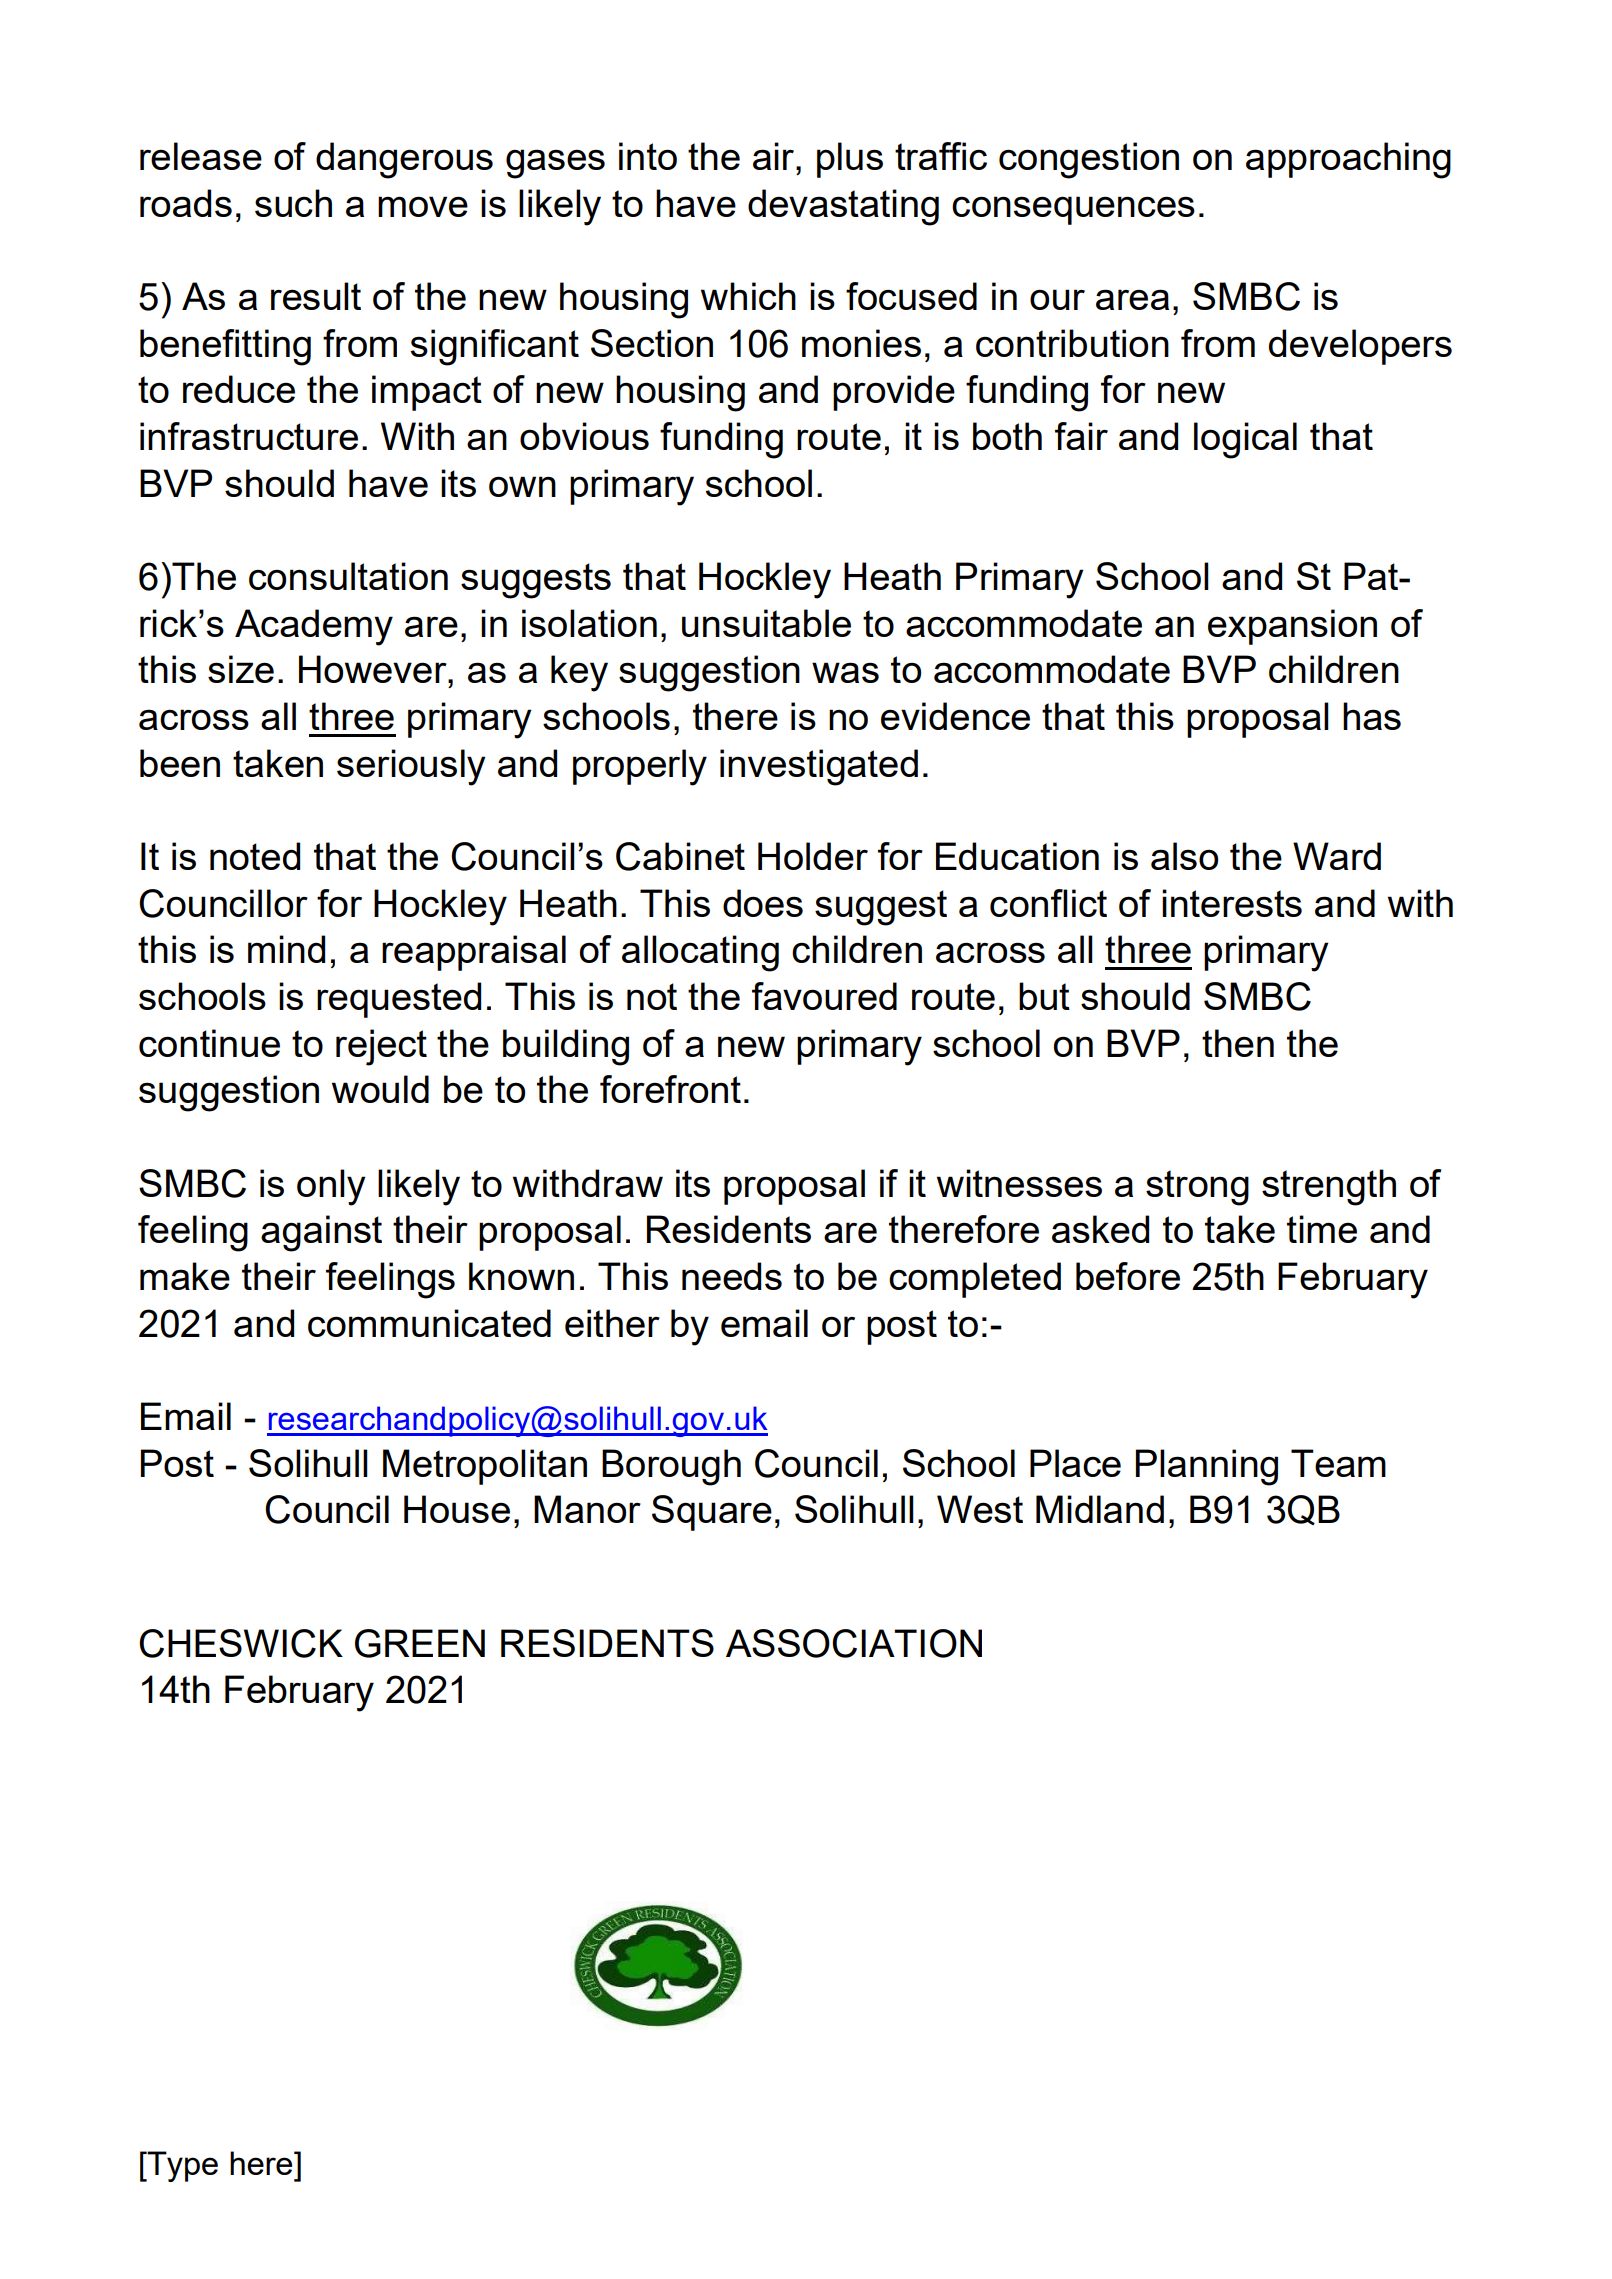 The image size is (1612, 2279). Describe the element at coordinates (293, 203) in the screenshot. I see `such` at that location.
